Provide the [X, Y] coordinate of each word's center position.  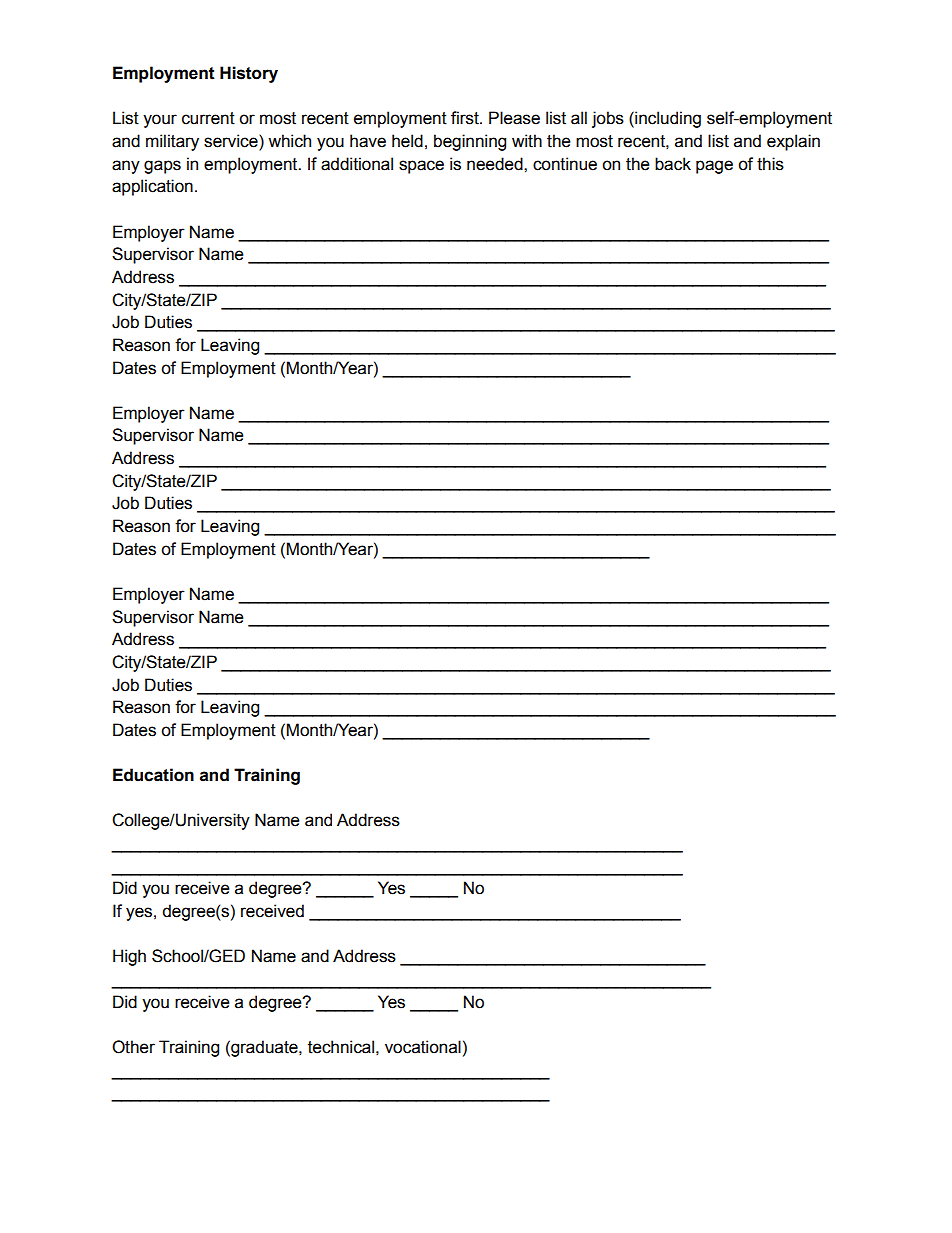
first [466, 118]
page [714, 167]
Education [153, 775]
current [208, 118]
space [421, 167]
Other [133, 1047]
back [673, 164]
